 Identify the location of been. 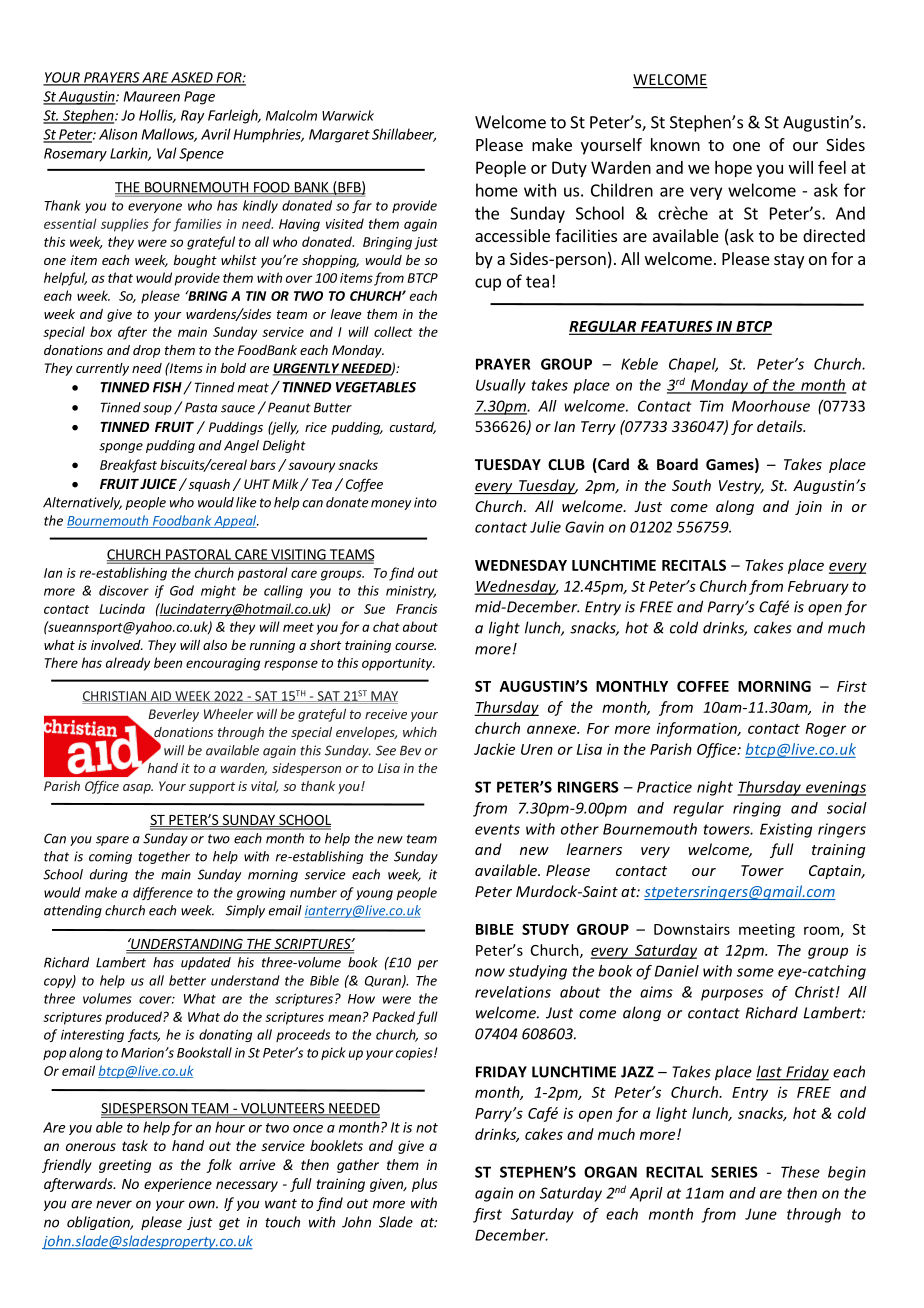
(168, 662).
